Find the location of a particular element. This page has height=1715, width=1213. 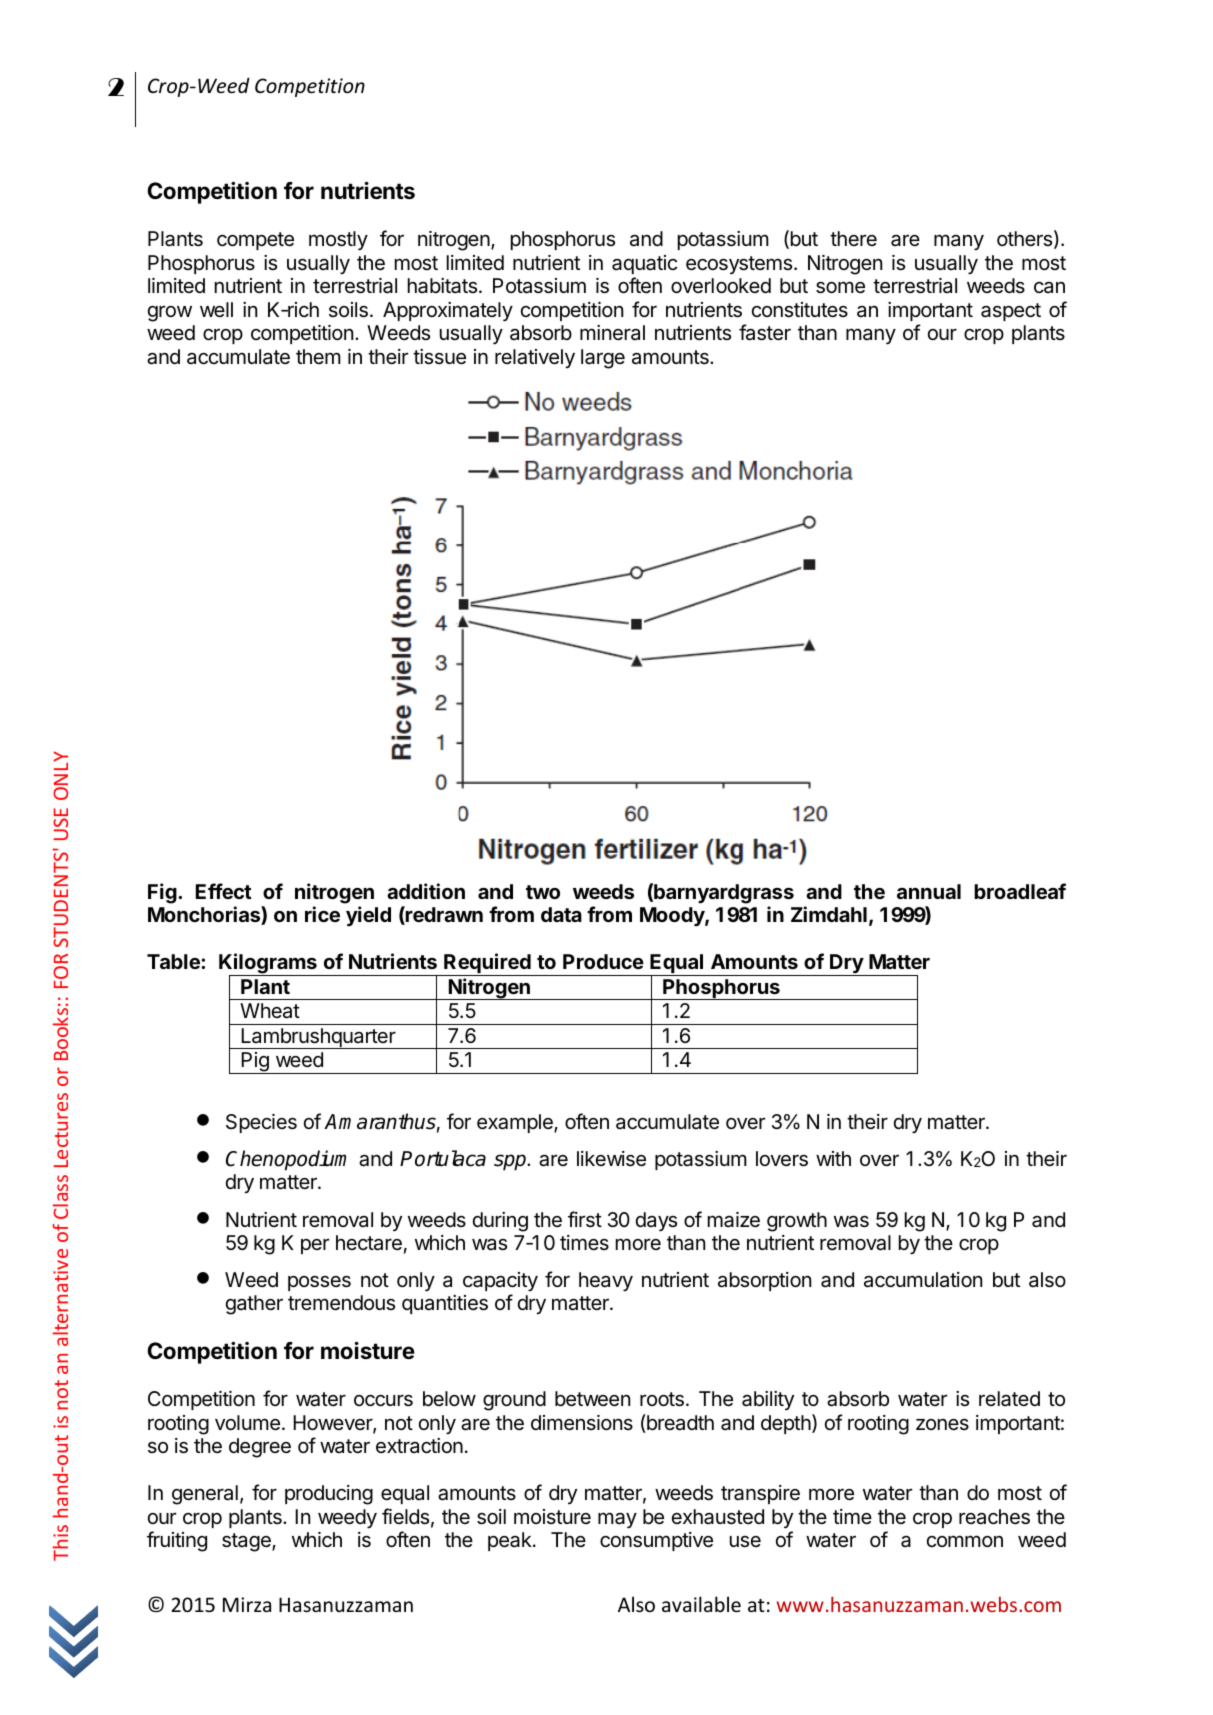

with is located at coordinates (833, 1158).
